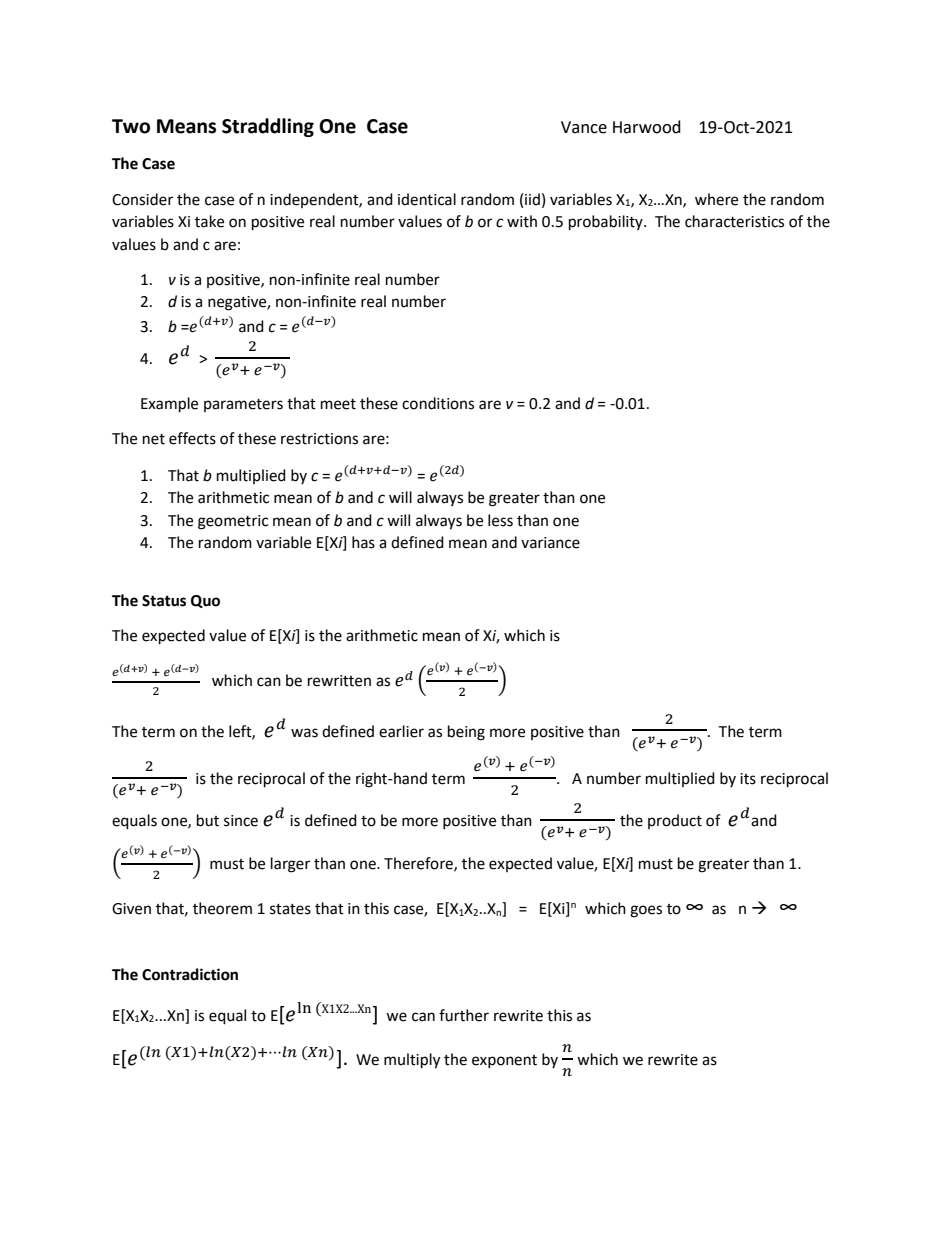  Describe the element at coordinates (647, 127) in the page. I see `Harwood` at that location.
